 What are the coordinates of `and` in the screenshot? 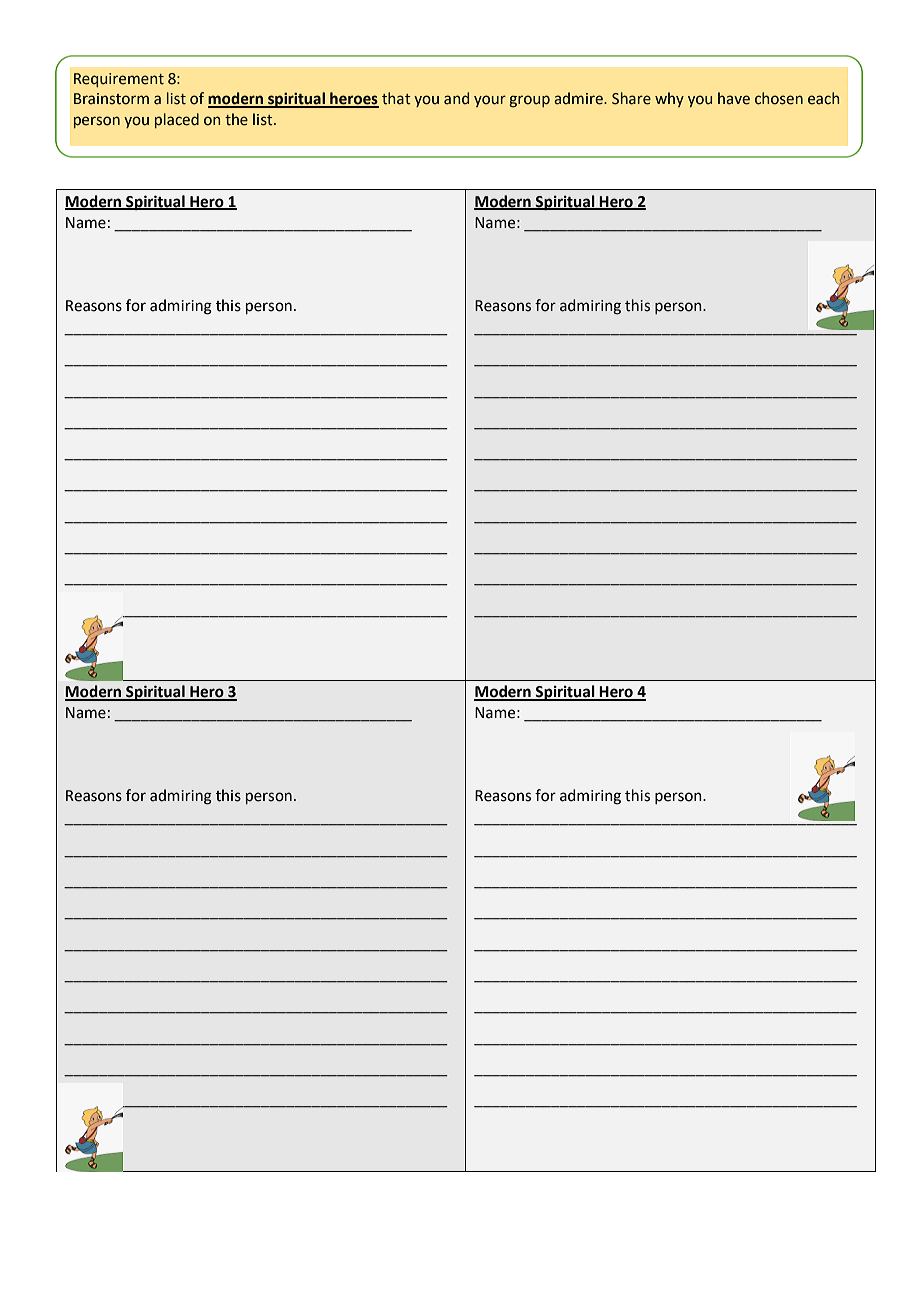 It's located at (456, 98).
